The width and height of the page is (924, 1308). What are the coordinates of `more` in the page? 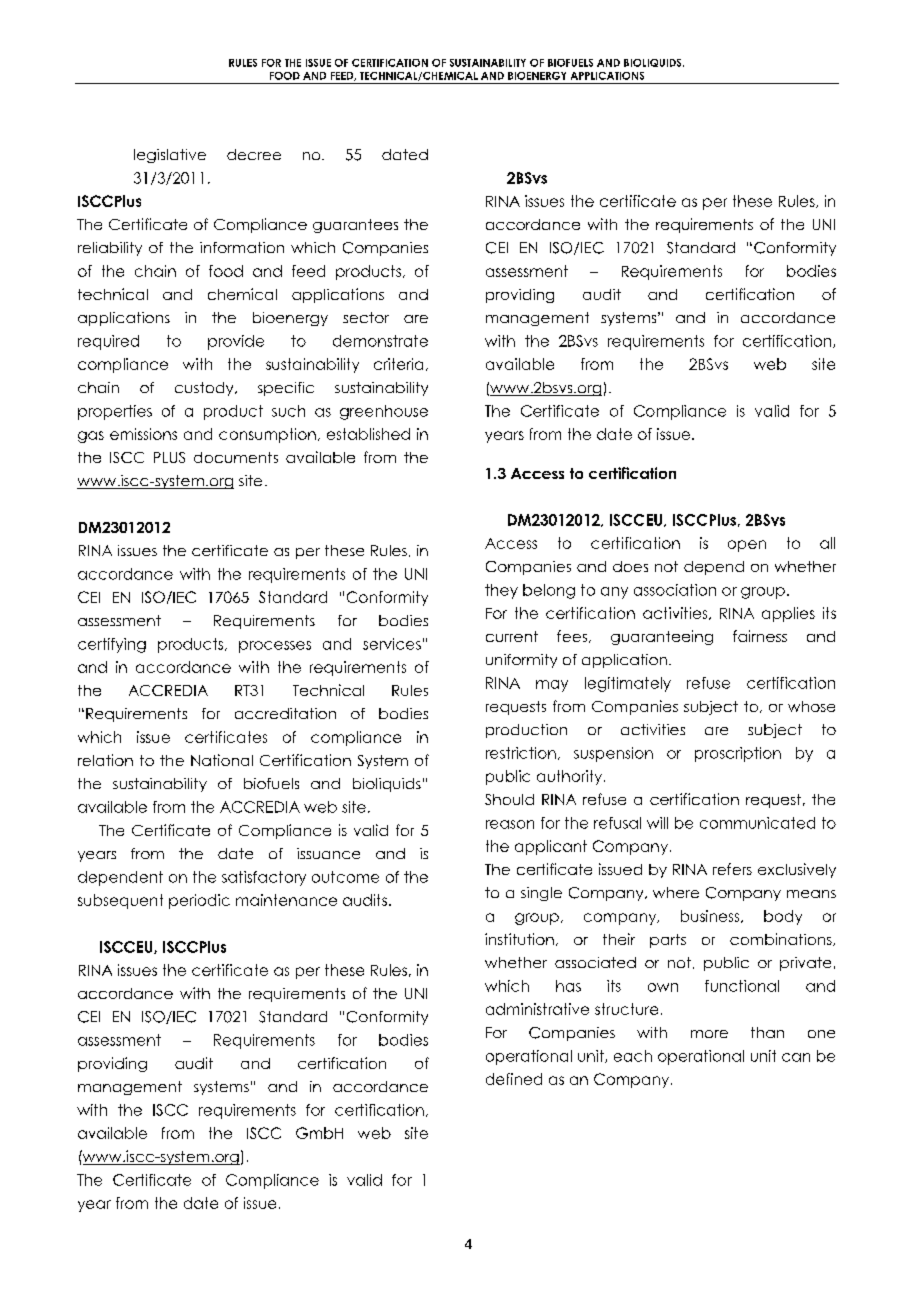 It's located at (709, 1034).
